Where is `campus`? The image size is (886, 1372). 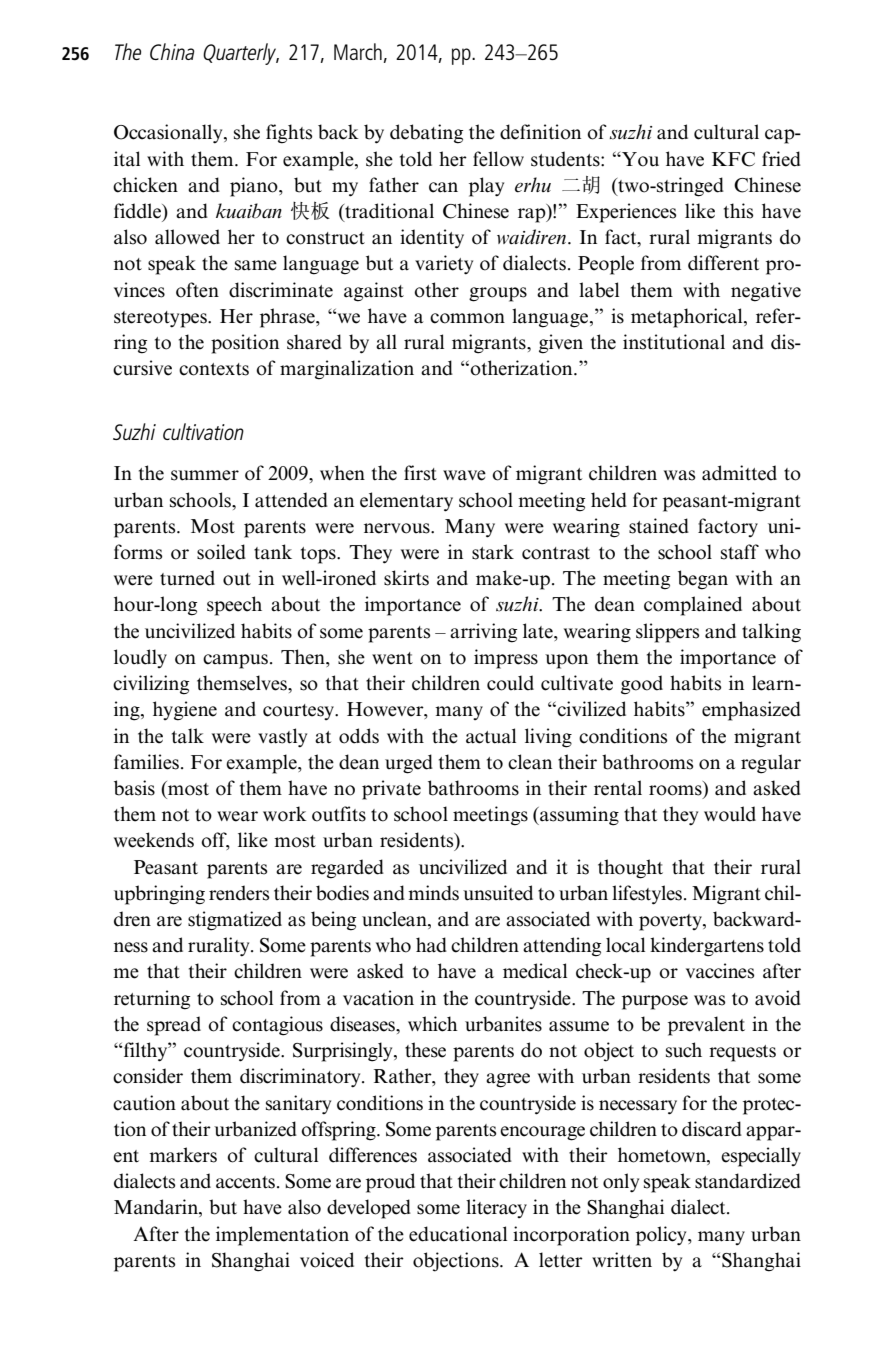
campus is located at coordinates (235, 661).
